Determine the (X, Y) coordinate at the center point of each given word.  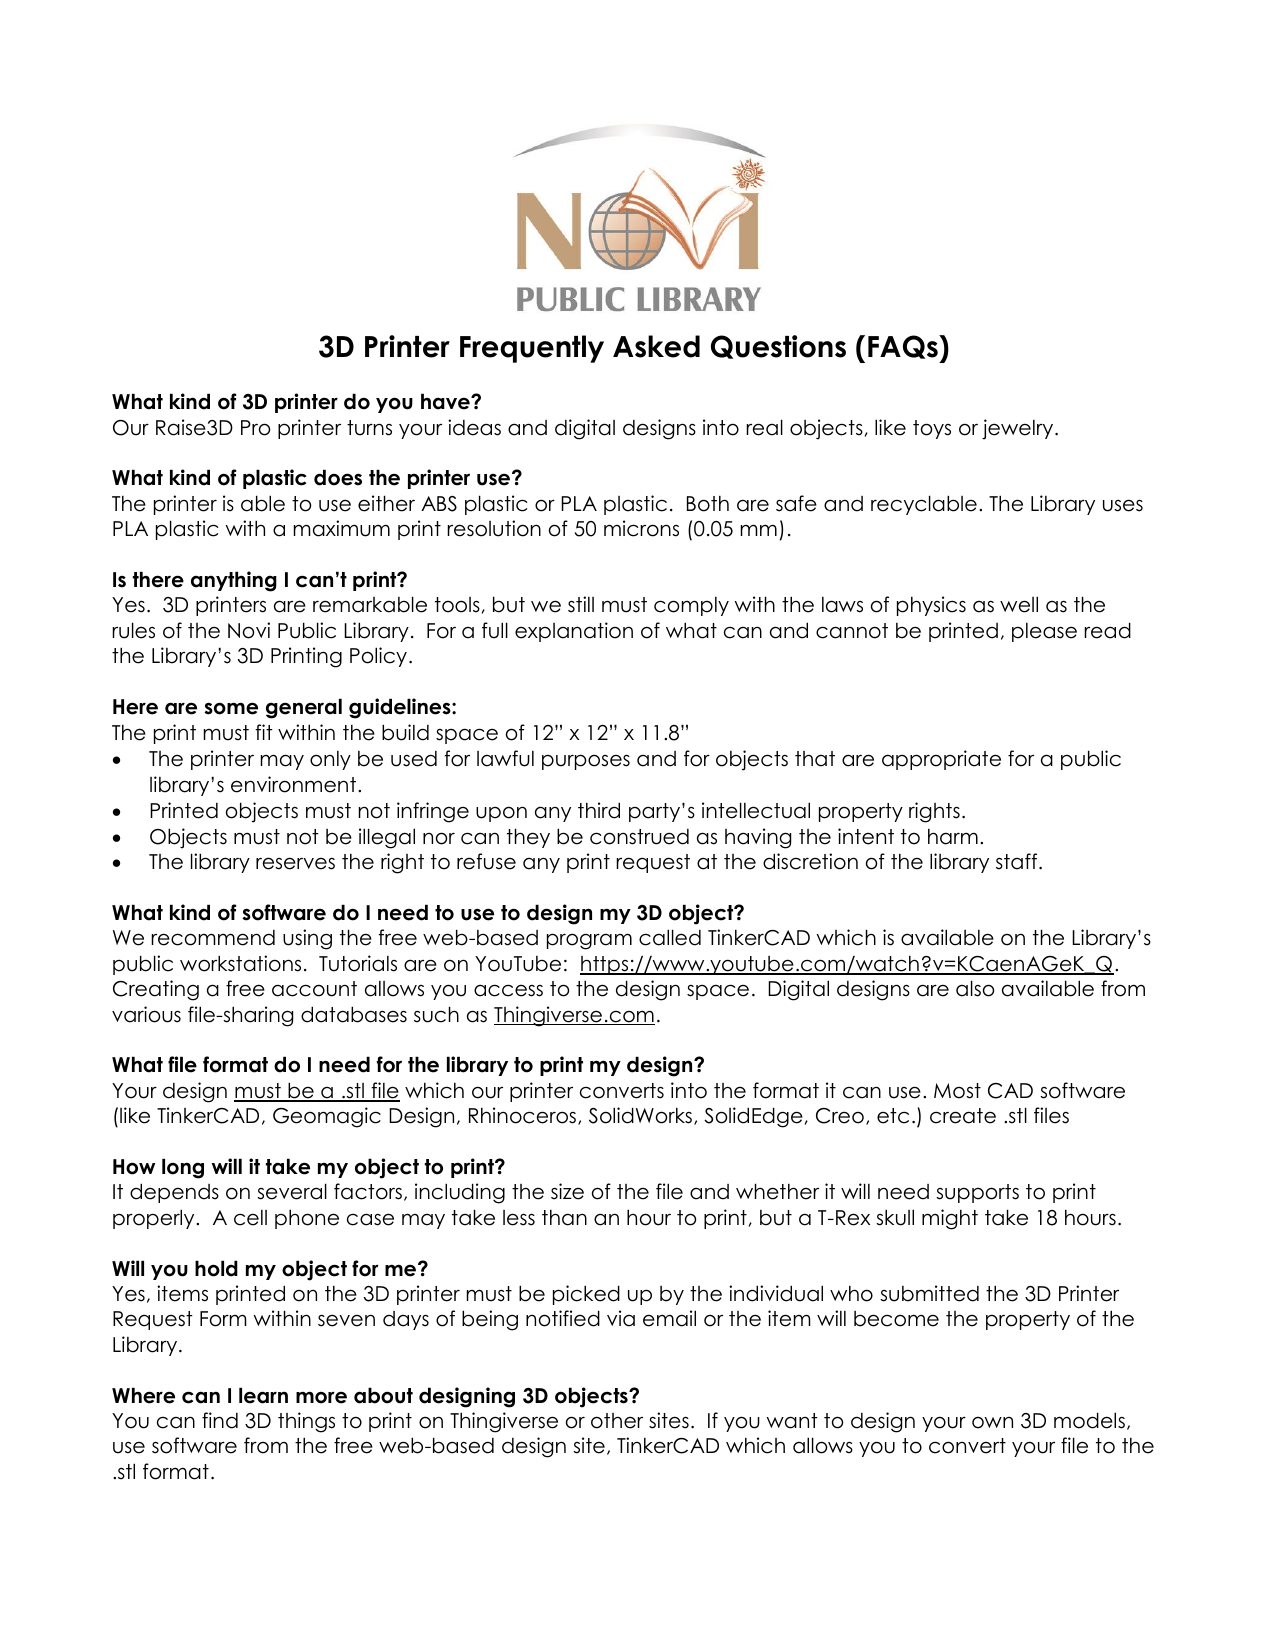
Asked (656, 346)
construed (639, 837)
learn (263, 1395)
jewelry (1019, 429)
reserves (295, 863)
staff (1018, 861)
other (617, 1421)
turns (369, 428)
